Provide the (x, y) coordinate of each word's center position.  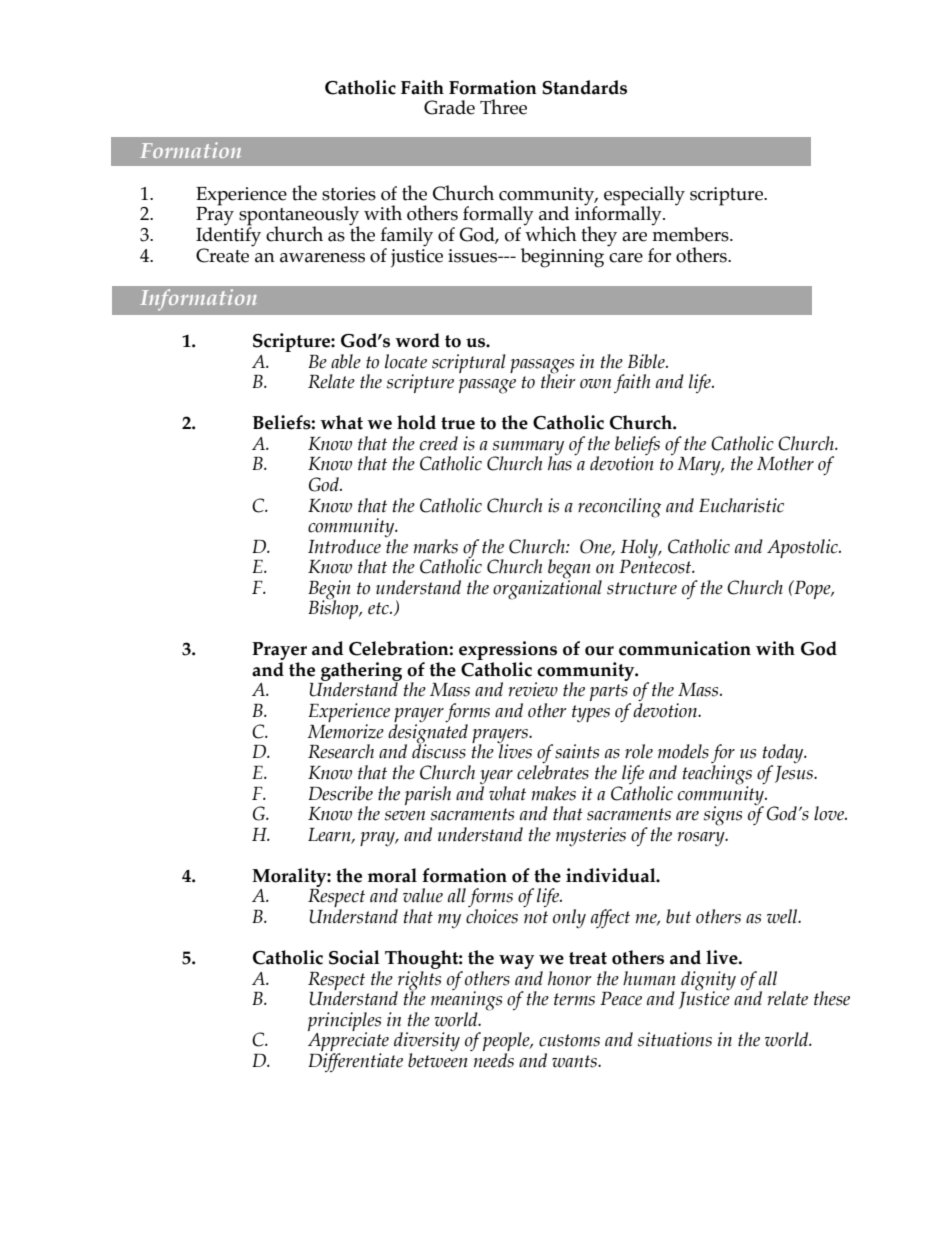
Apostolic (803, 548)
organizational (547, 589)
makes (553, 793)
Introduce (344, 546)
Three (503, 107)
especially (644, 197)
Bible (647, 361)
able (346, 361)
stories (349, 194)
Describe (340, 793)
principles (344, 1022)
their (558, 380)
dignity (708, 981)
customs (569, 1040)
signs (723, 816)
